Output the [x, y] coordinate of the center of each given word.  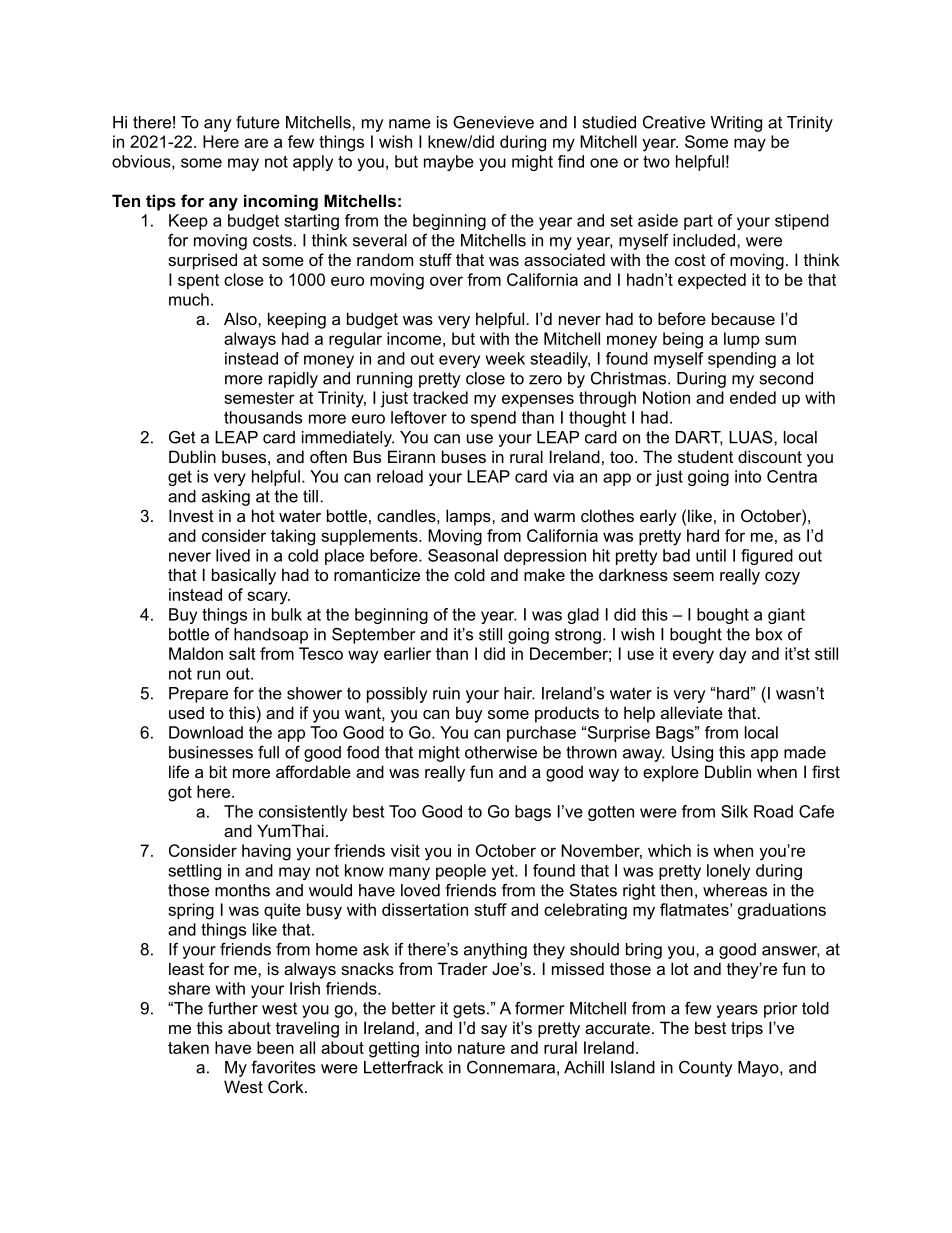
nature [481, 1048]
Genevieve [493, 122]
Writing [736, 124]
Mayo [759, 1069]
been [275, 1047]
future [258, 122]
